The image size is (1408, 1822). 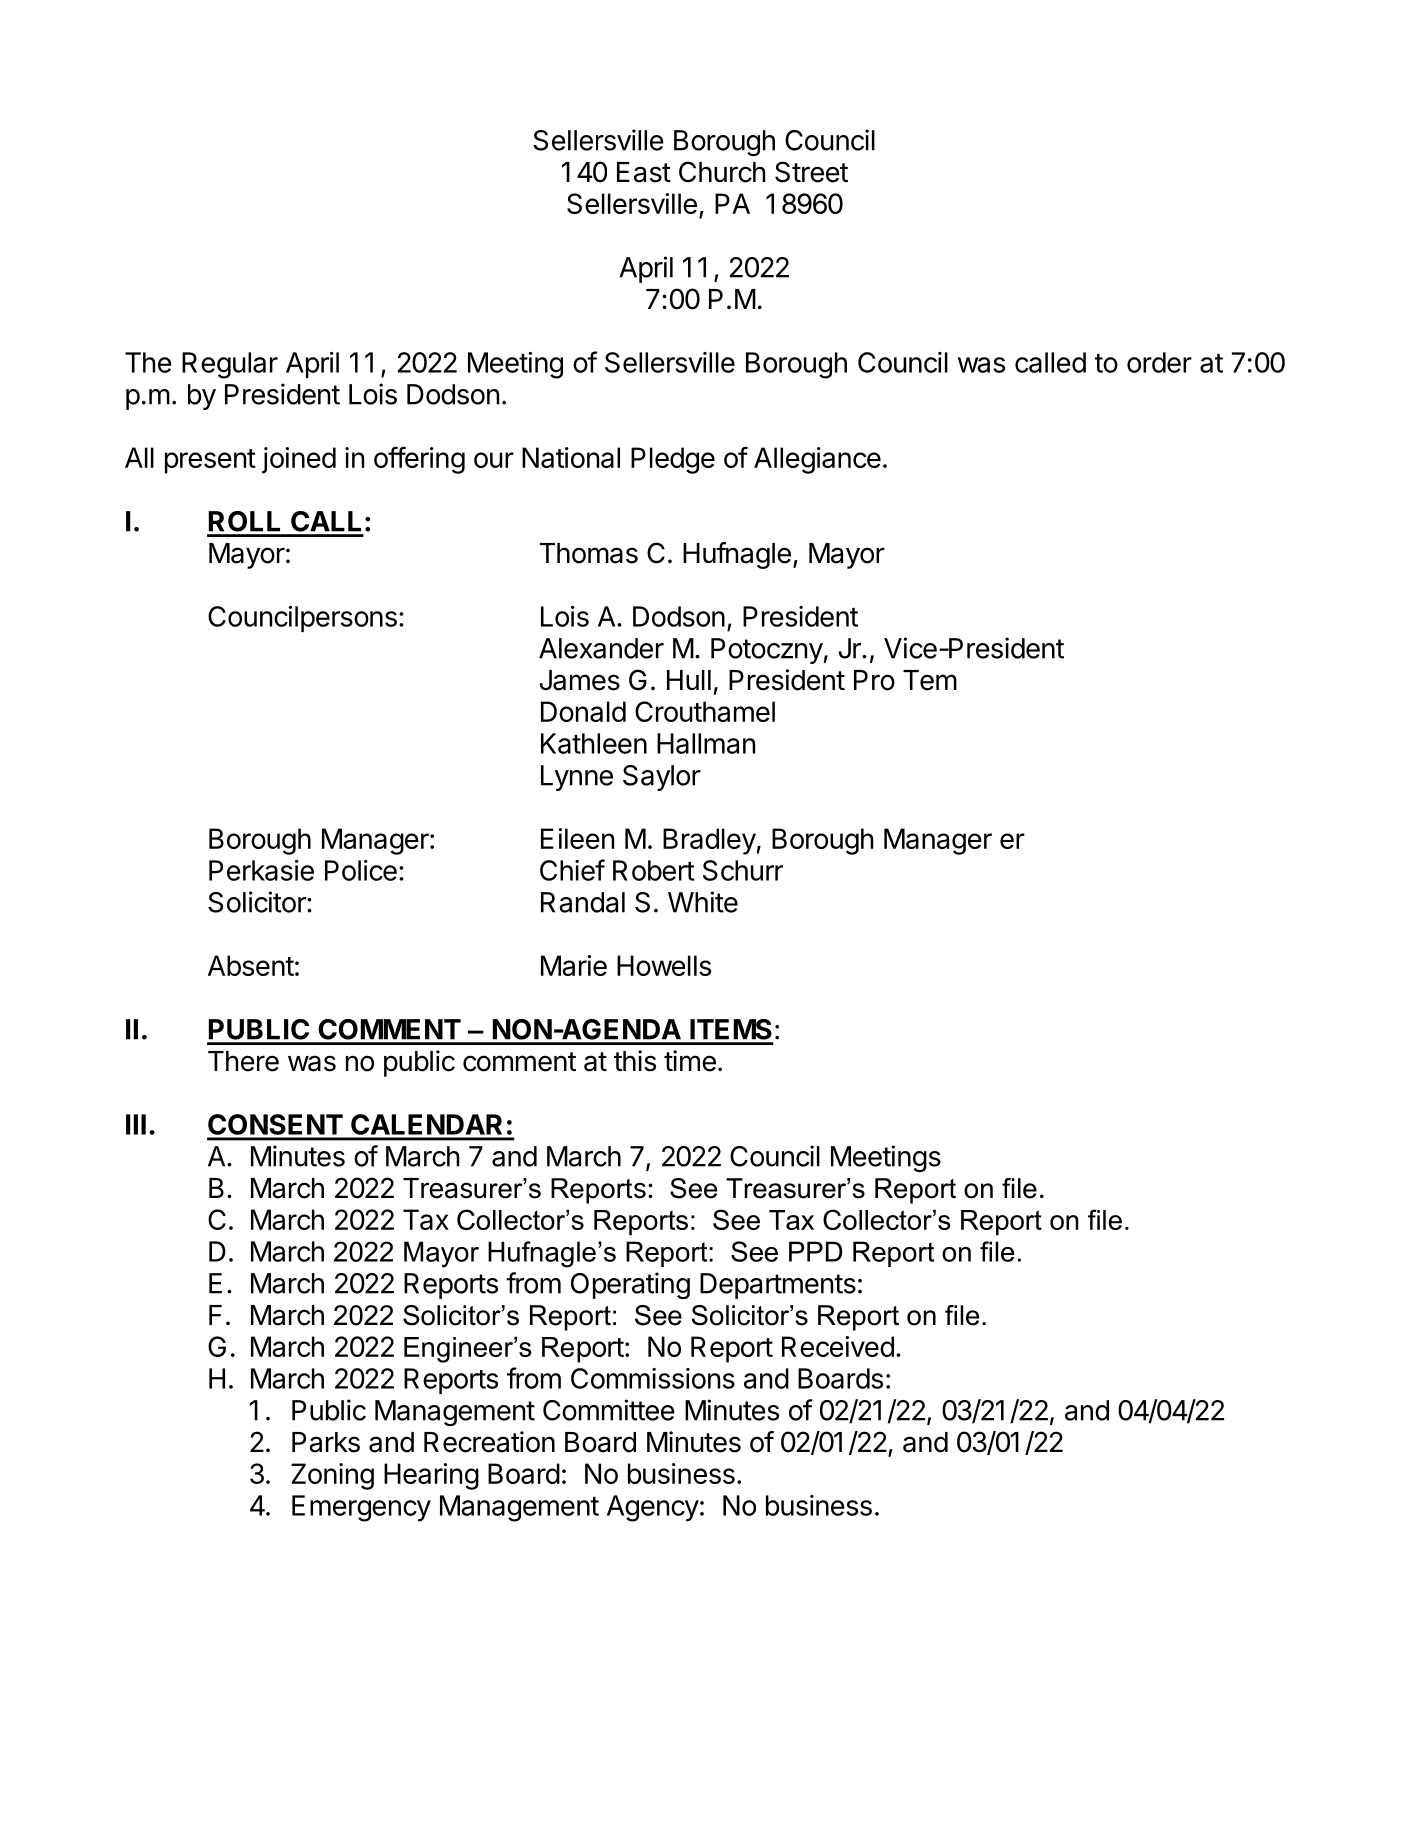 What do you see at coordinates (811, 172) in the screenshot?
I see `Street` at bounding box center [811, 172].
